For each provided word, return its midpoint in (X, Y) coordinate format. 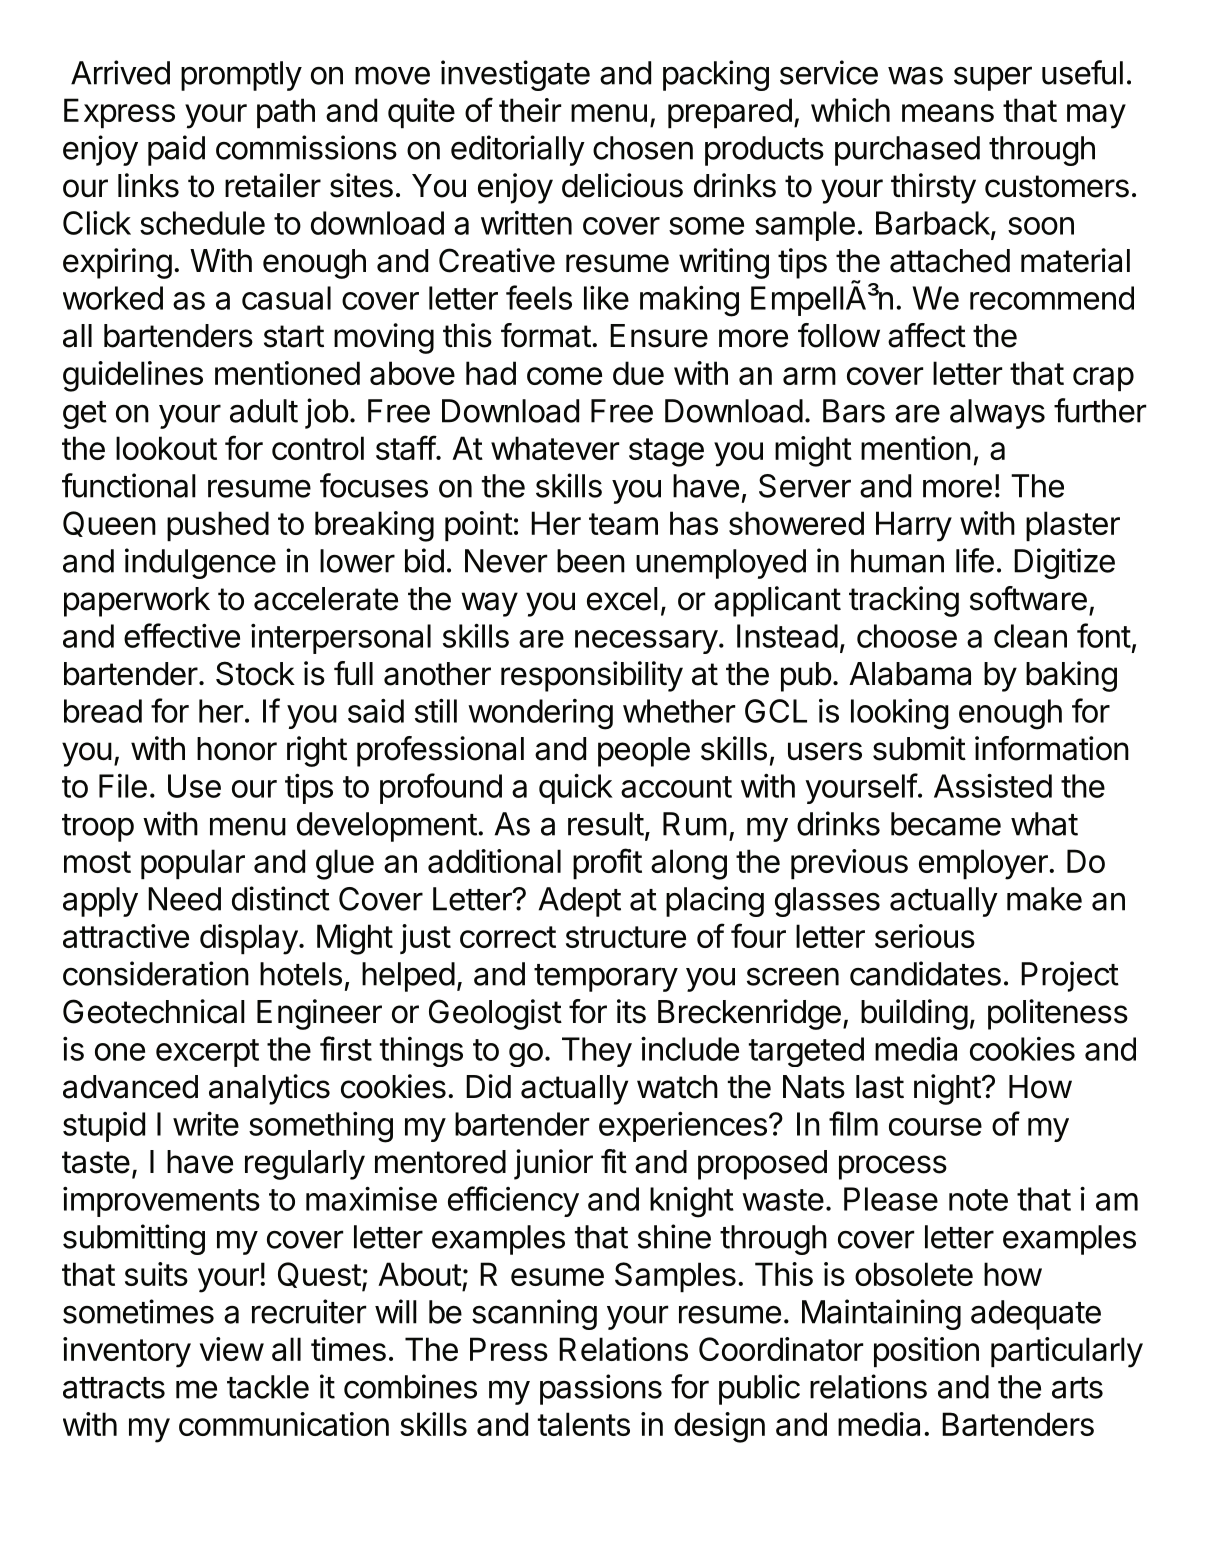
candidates (925, 973)
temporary (606, 978)
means (948, 113)
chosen (643, 148)
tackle (268, 1387)
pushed (218, 526)
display (249, 939)
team (623, 524)
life (975, 560)
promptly (241, 76)
